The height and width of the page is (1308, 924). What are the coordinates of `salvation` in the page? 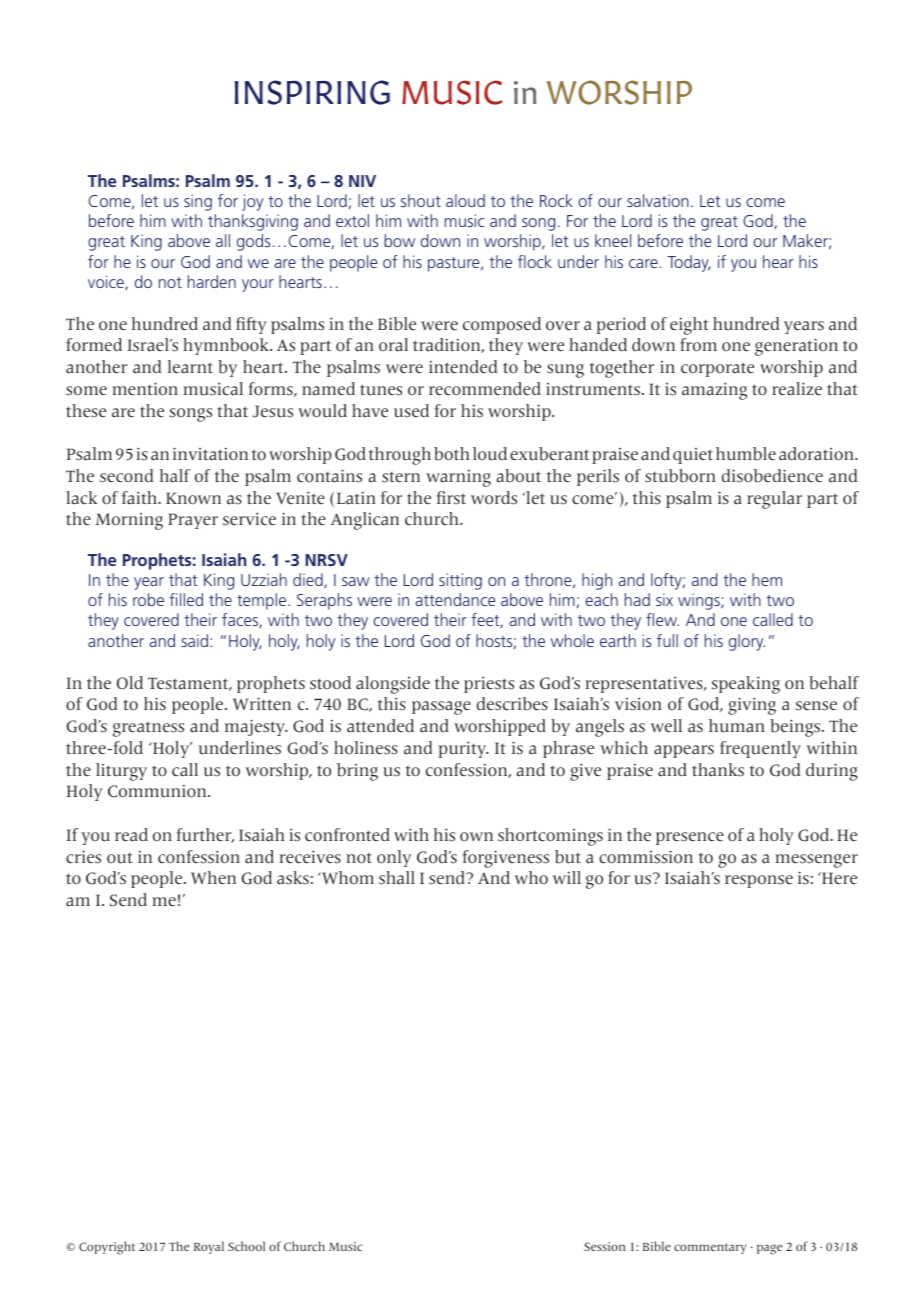 It's located at (658, 200).
